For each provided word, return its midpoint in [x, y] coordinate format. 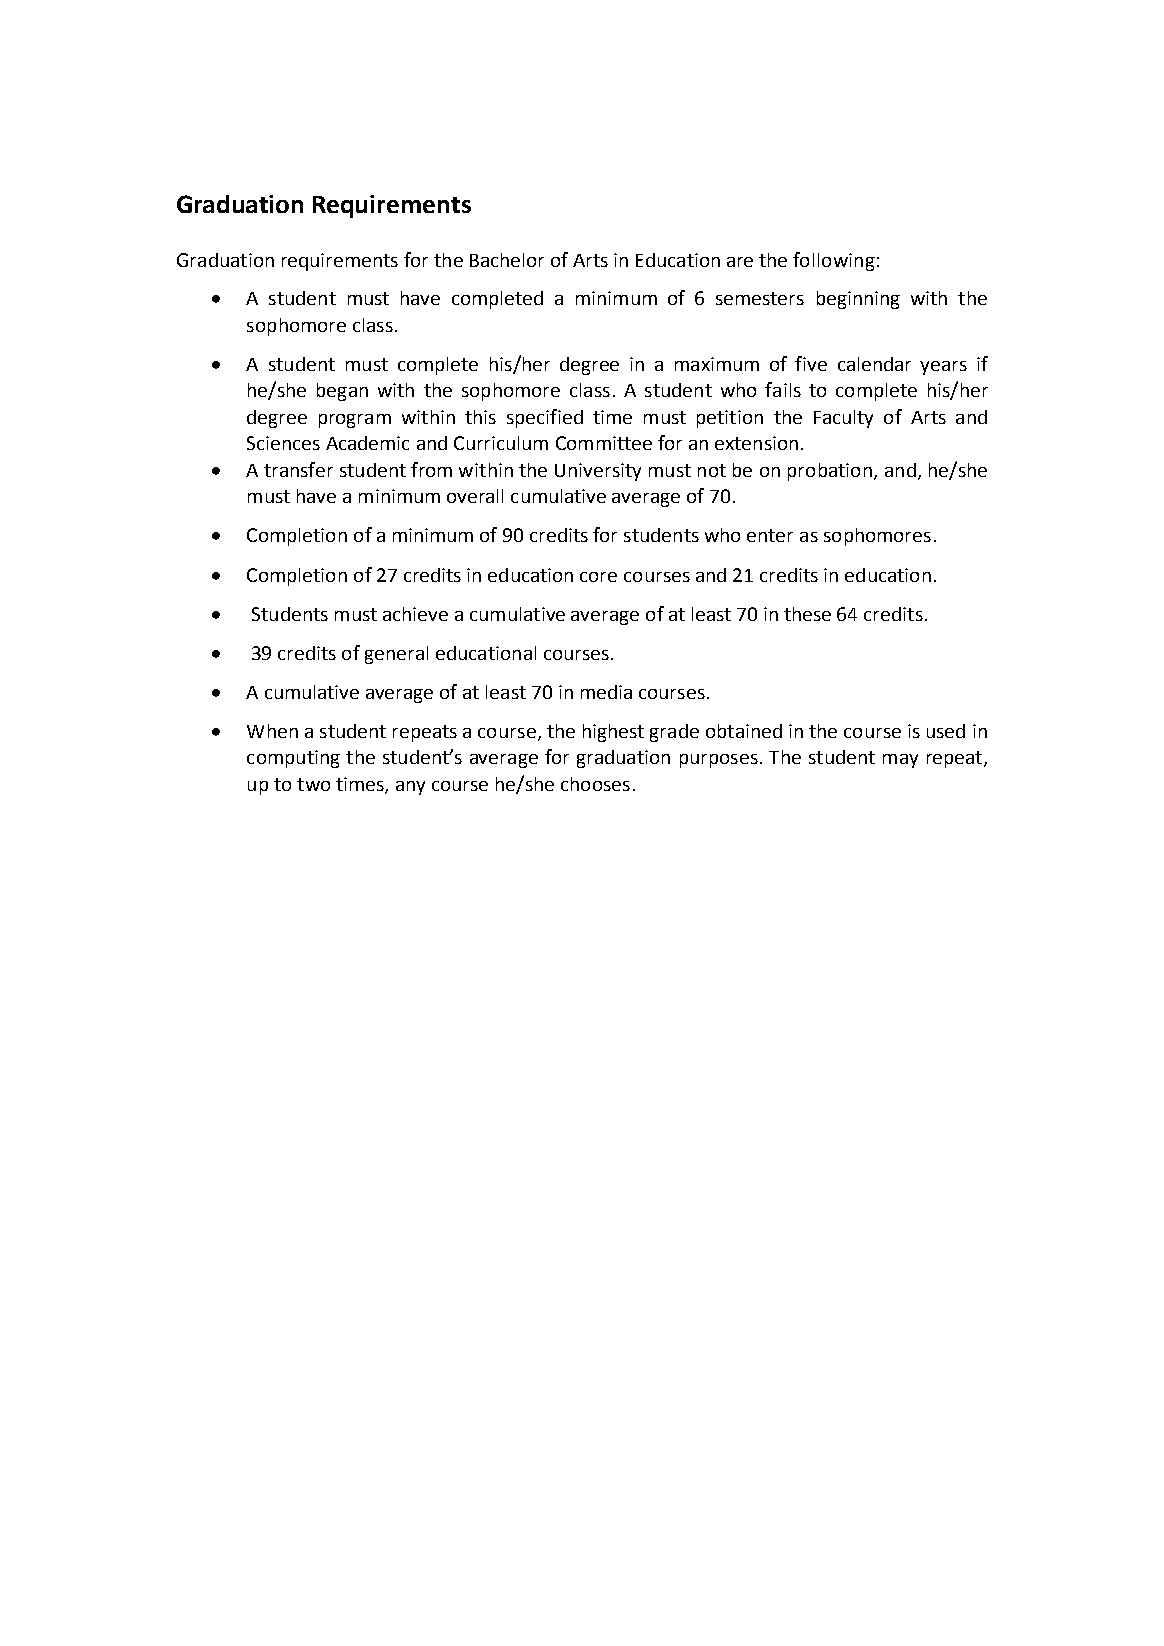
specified [545, 418]
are [740, 262]
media [606, 692]
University [598, 472]
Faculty [843, 419]
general [396, 655]
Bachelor [507, 260]
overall [475, 496]
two [313, 784]
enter [770, 535]
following [834, 261]
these [807, 614]
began [342, 392]
